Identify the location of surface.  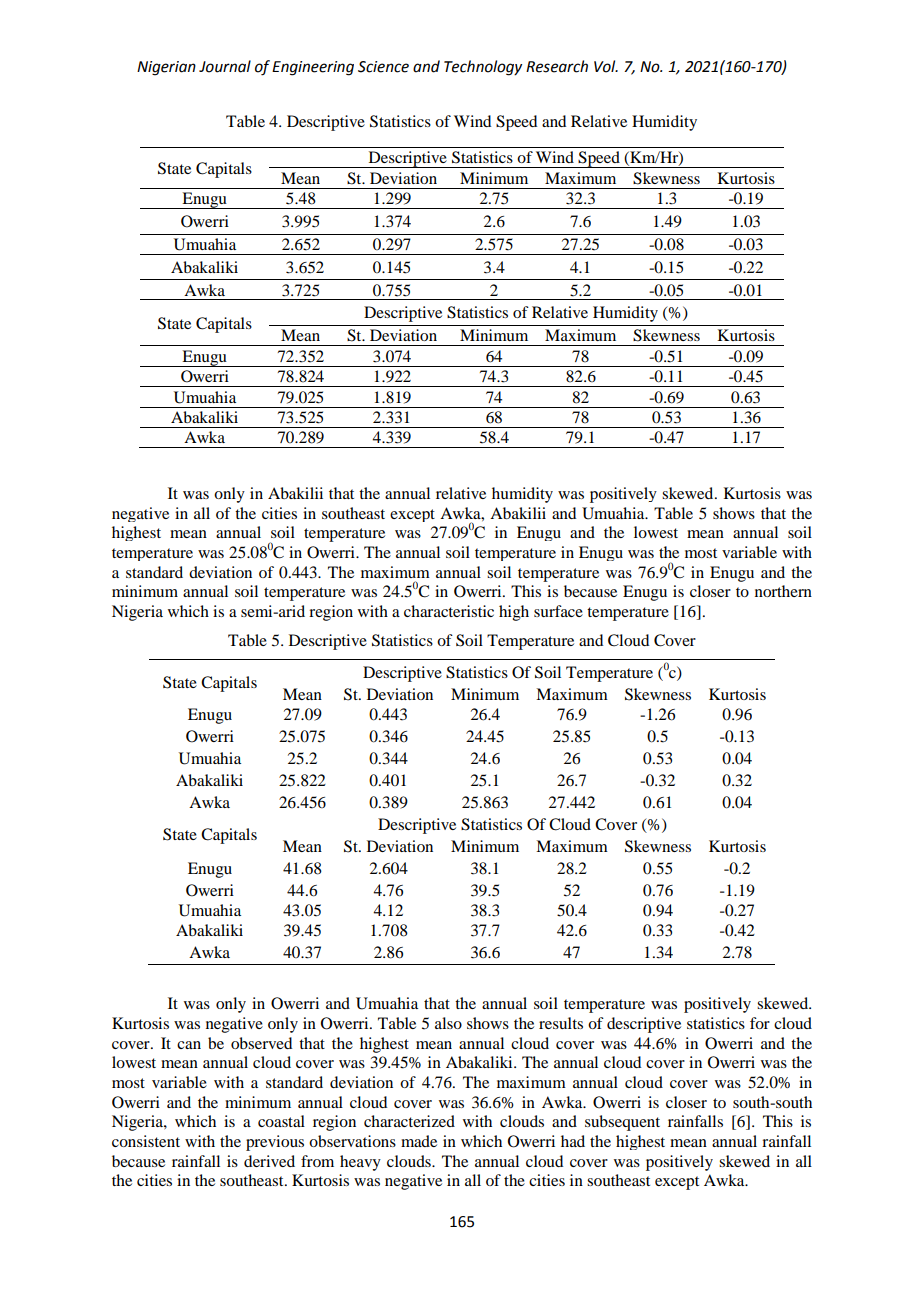
(558, 611).
